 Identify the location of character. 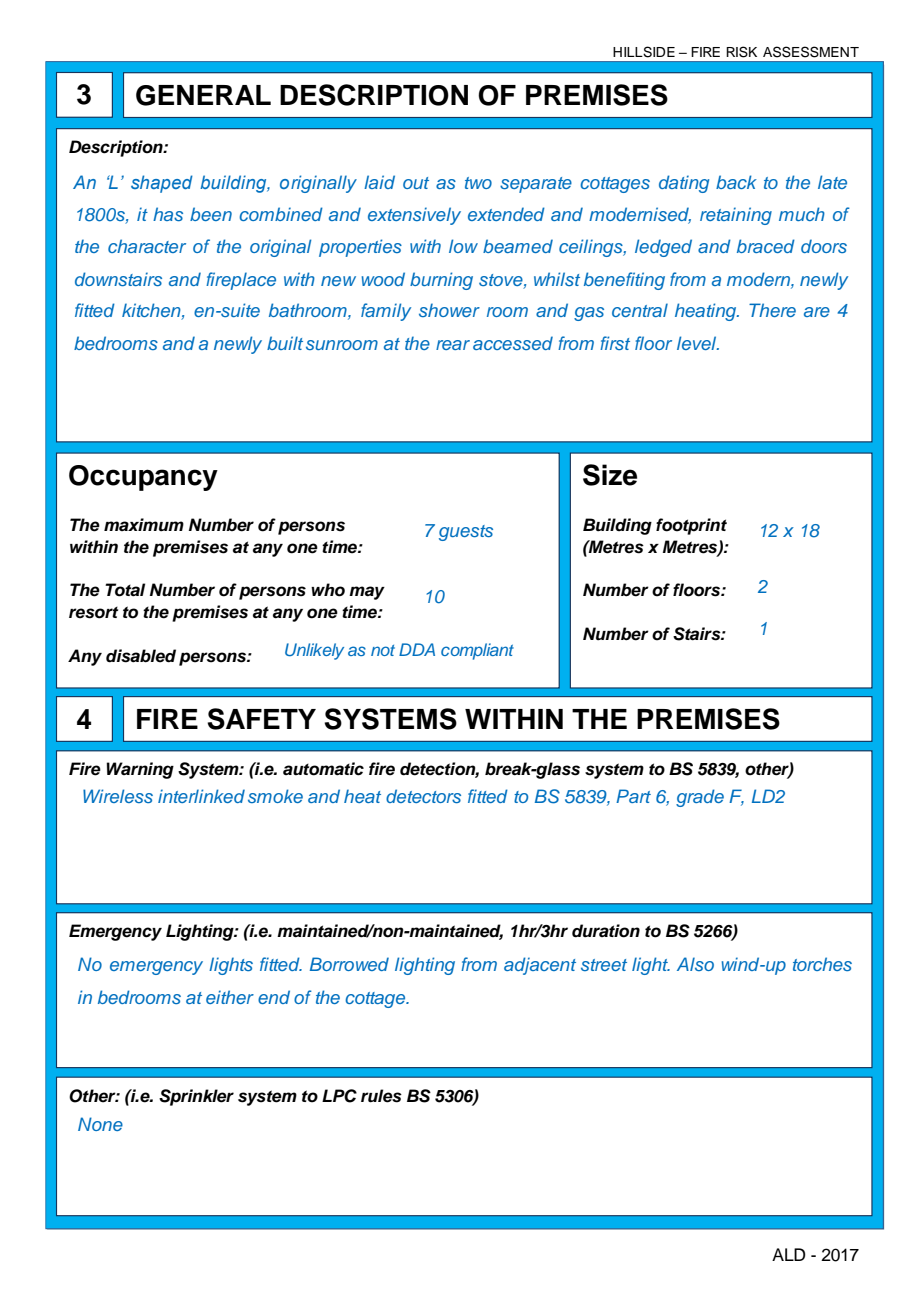
(147, 246).
